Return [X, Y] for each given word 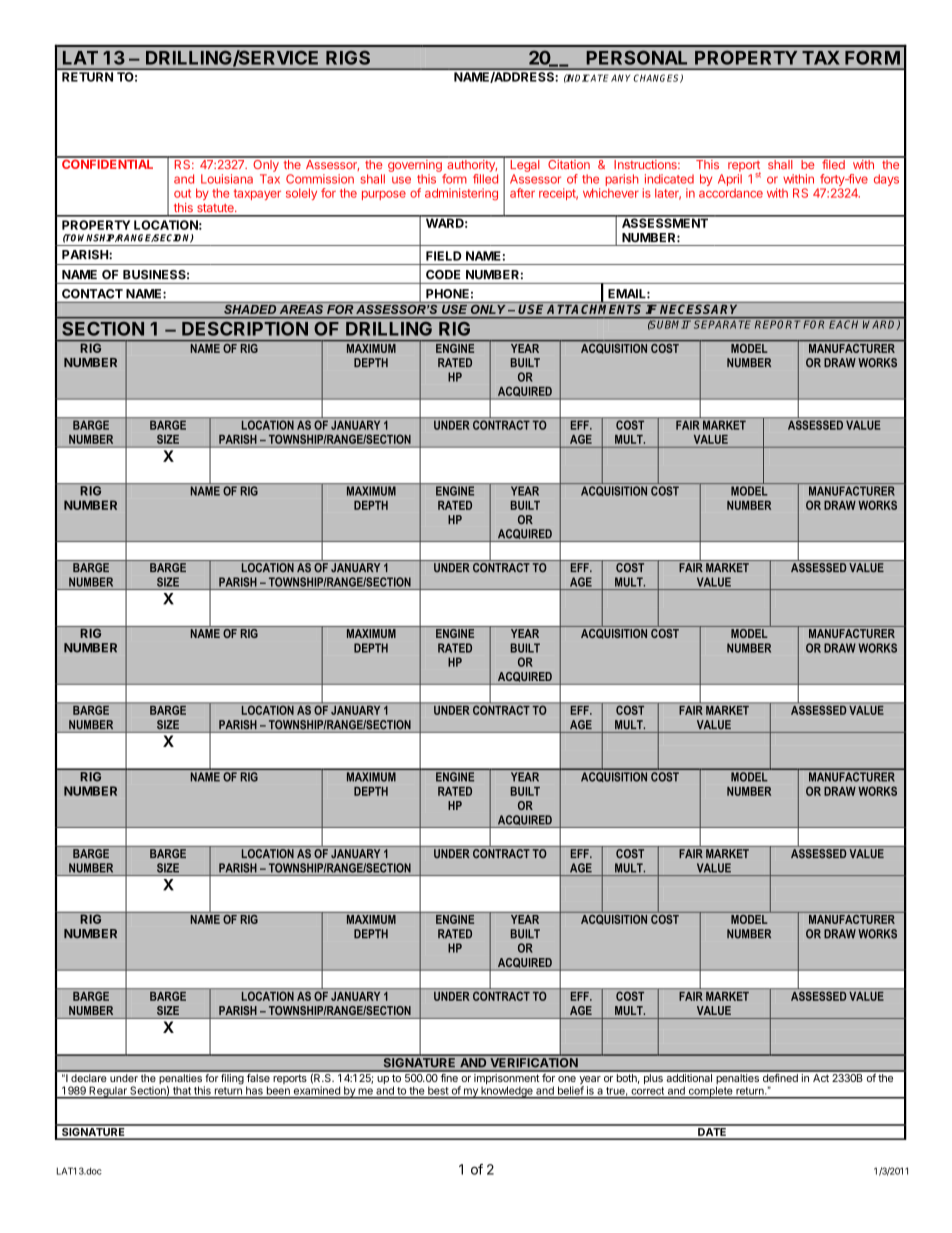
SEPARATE [724, 323]
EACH [845, 323]
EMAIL [628, 293]
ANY [622, 78]
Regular [108, 1092]
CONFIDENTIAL [108, 163]
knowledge [507, 1092]
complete [710, 1092]
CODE [443, 274]
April [730, 181]
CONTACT [92, 294]
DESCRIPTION [245, 329]
